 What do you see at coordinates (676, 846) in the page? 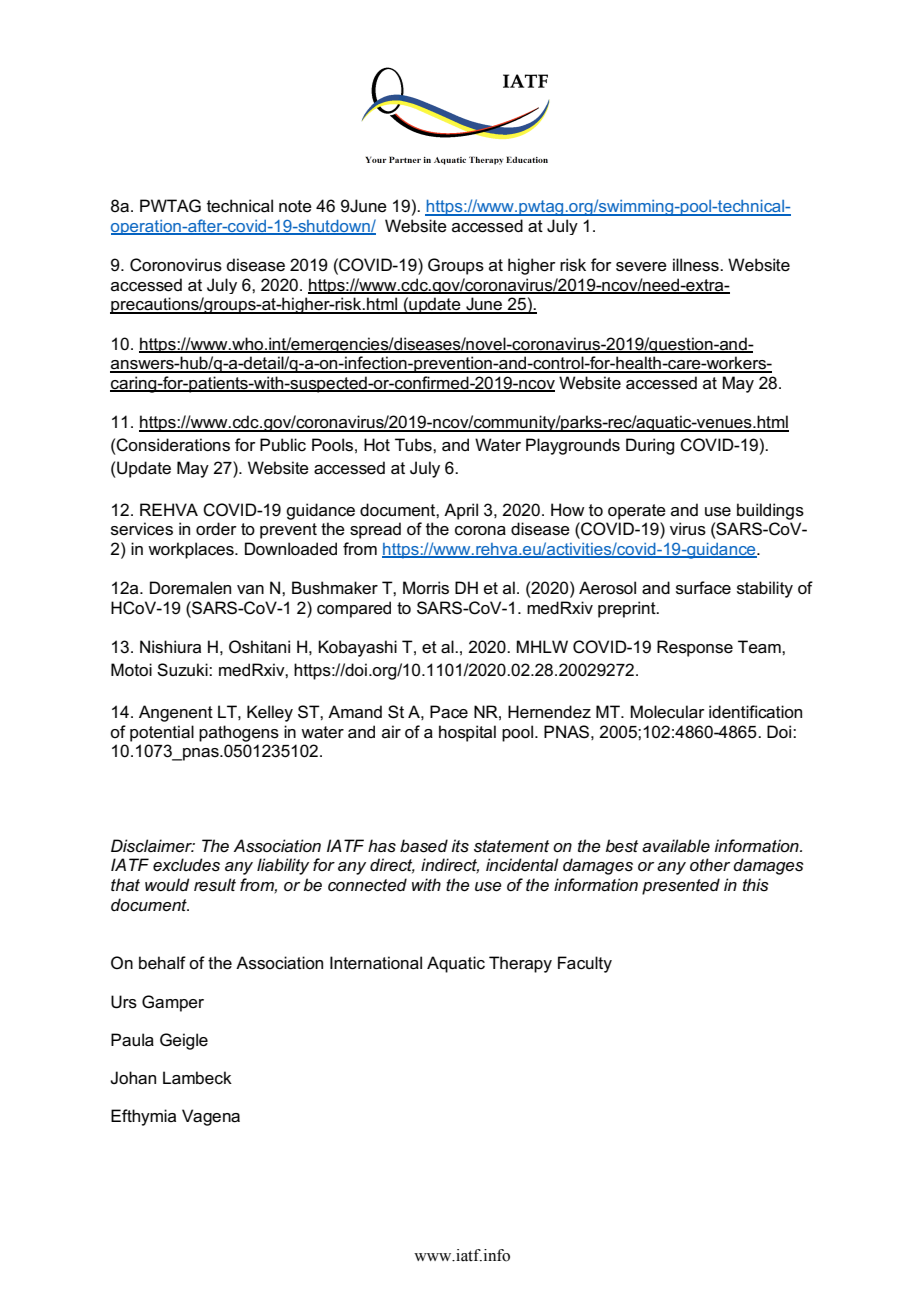
I see `available` at bounding box center [676, 846].
